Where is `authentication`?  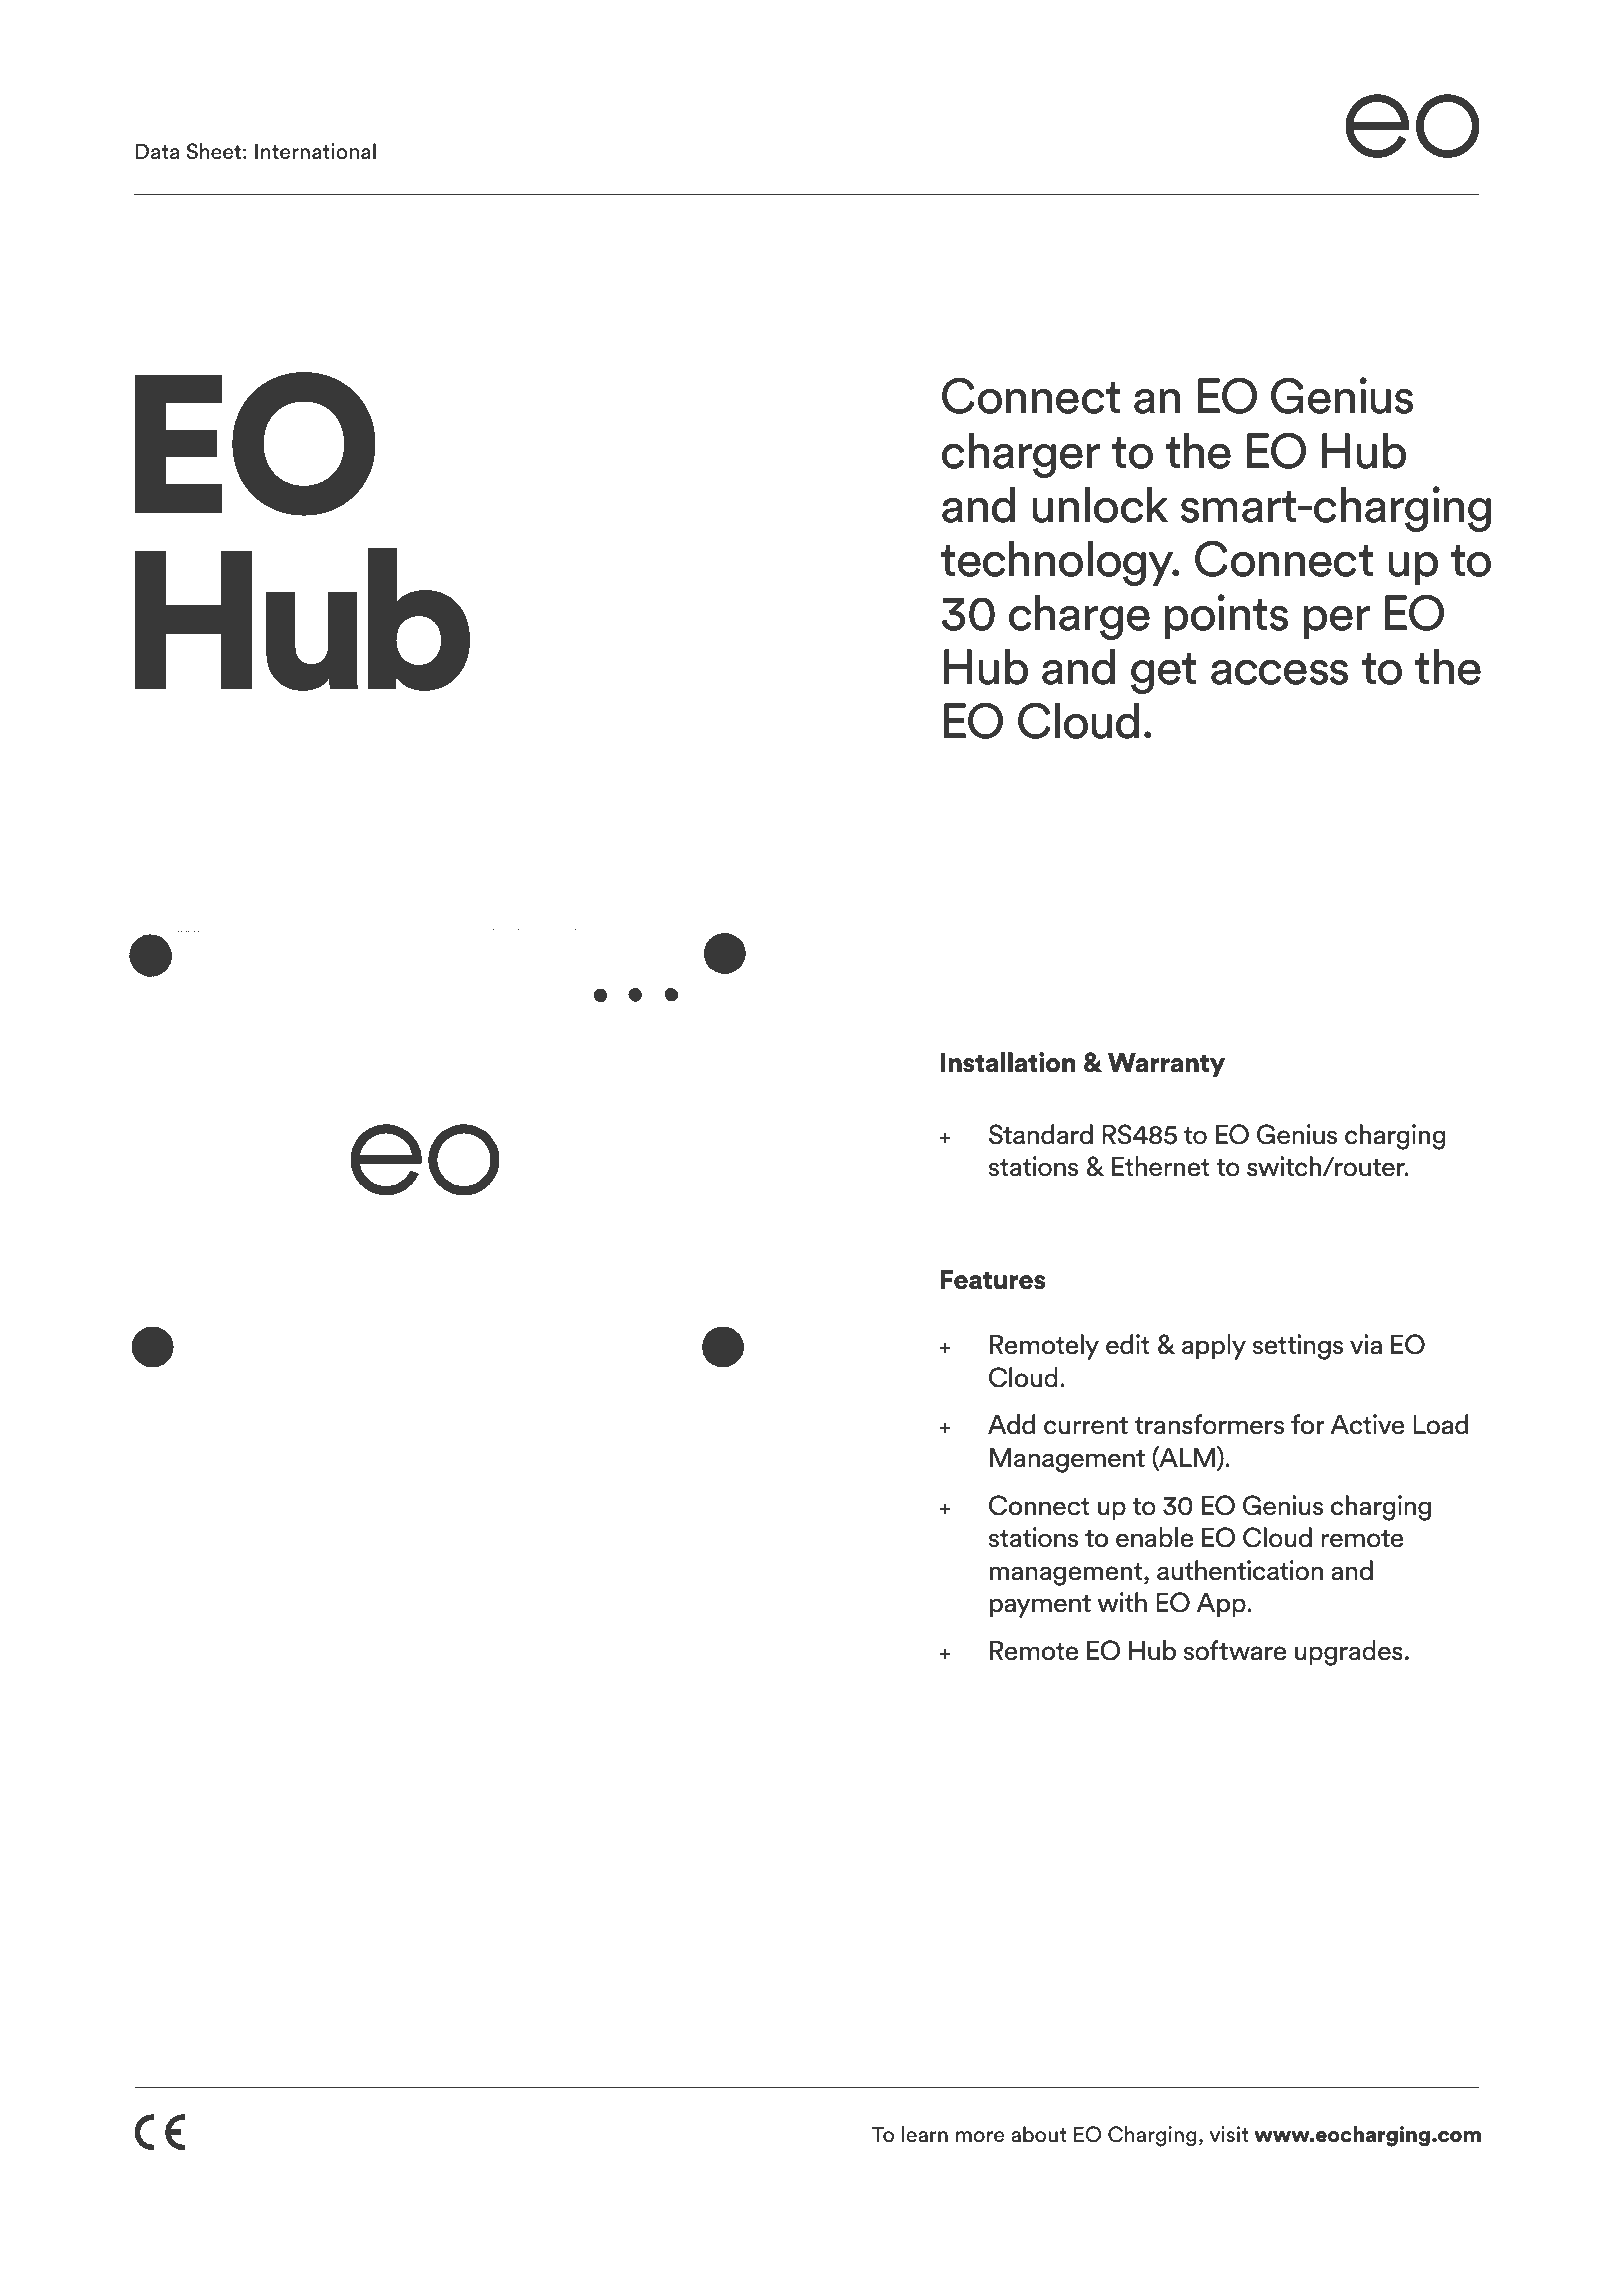
authentication is located at coordinates (1240, 1570).
